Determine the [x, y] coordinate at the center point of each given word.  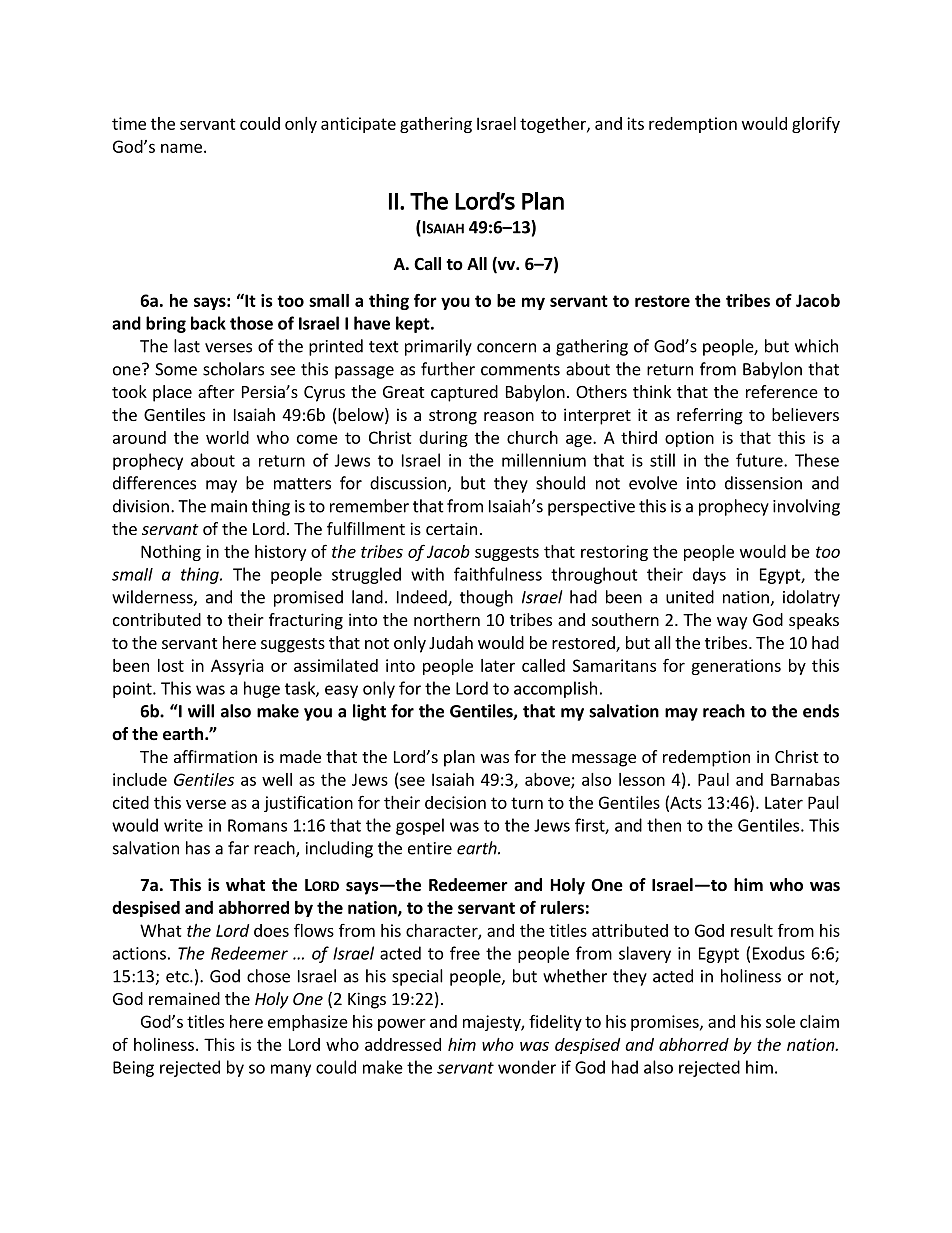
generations [736, 667]
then [664, 825]
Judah [451, 642]
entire [430, 848]
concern [506, 348]
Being [133, 1069]
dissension [763, 483]
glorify [816, 125]
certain [451, 528]
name [181, 148]
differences [154, 483]
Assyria [237, 667]
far [238, 848]
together [554, 125]
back [208, 323]
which [816, 346]
